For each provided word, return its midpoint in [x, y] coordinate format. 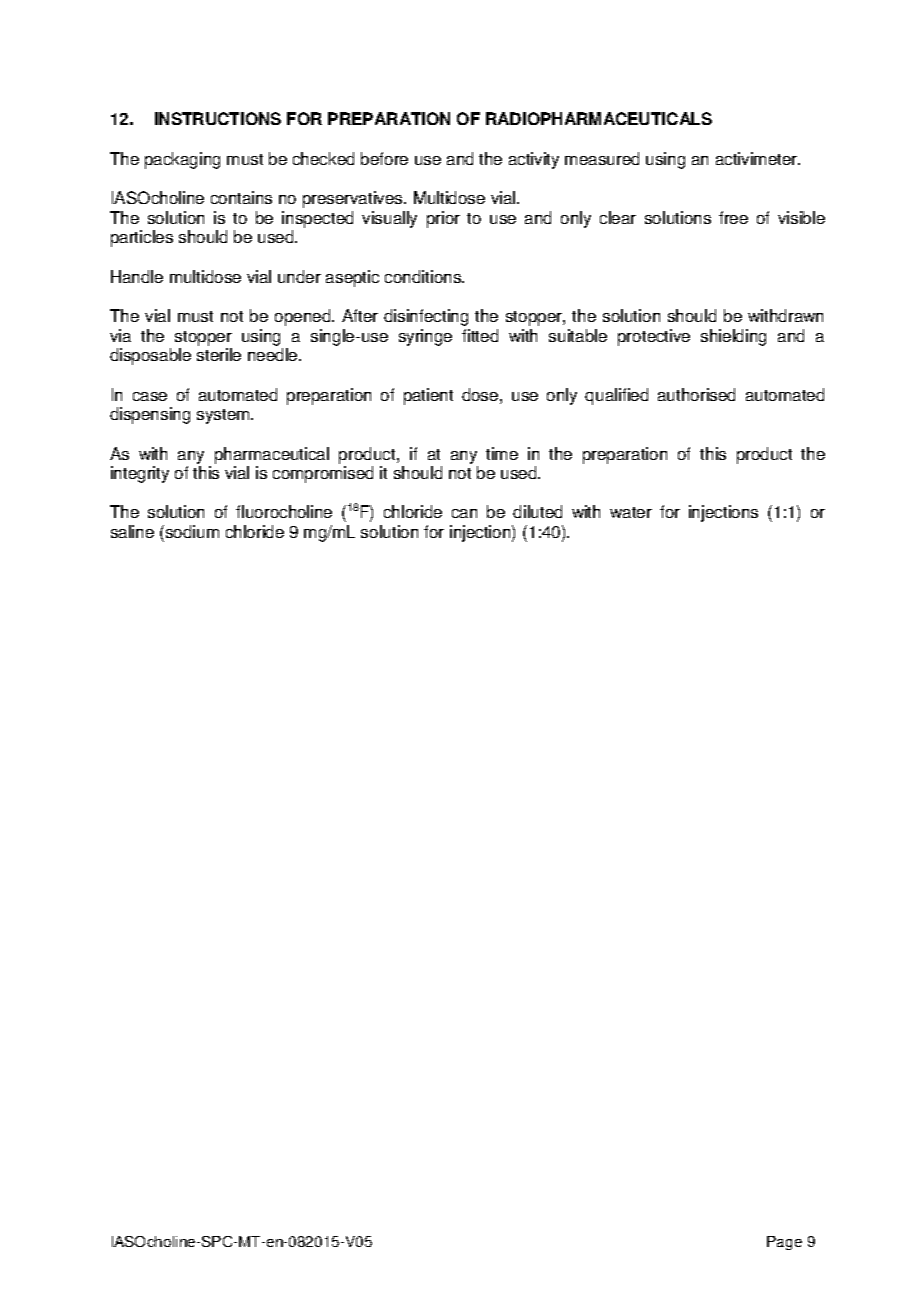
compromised [323, 474]
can [464, 513]
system [224, 416]
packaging [182, 160]
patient [428, 396]
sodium [191, 531]
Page [784, 1243]
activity [534, 160]
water [631, 512]
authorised [696, 394]
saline [132, 531]
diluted [537, 511]
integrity [140, 474]
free [733, 217]
